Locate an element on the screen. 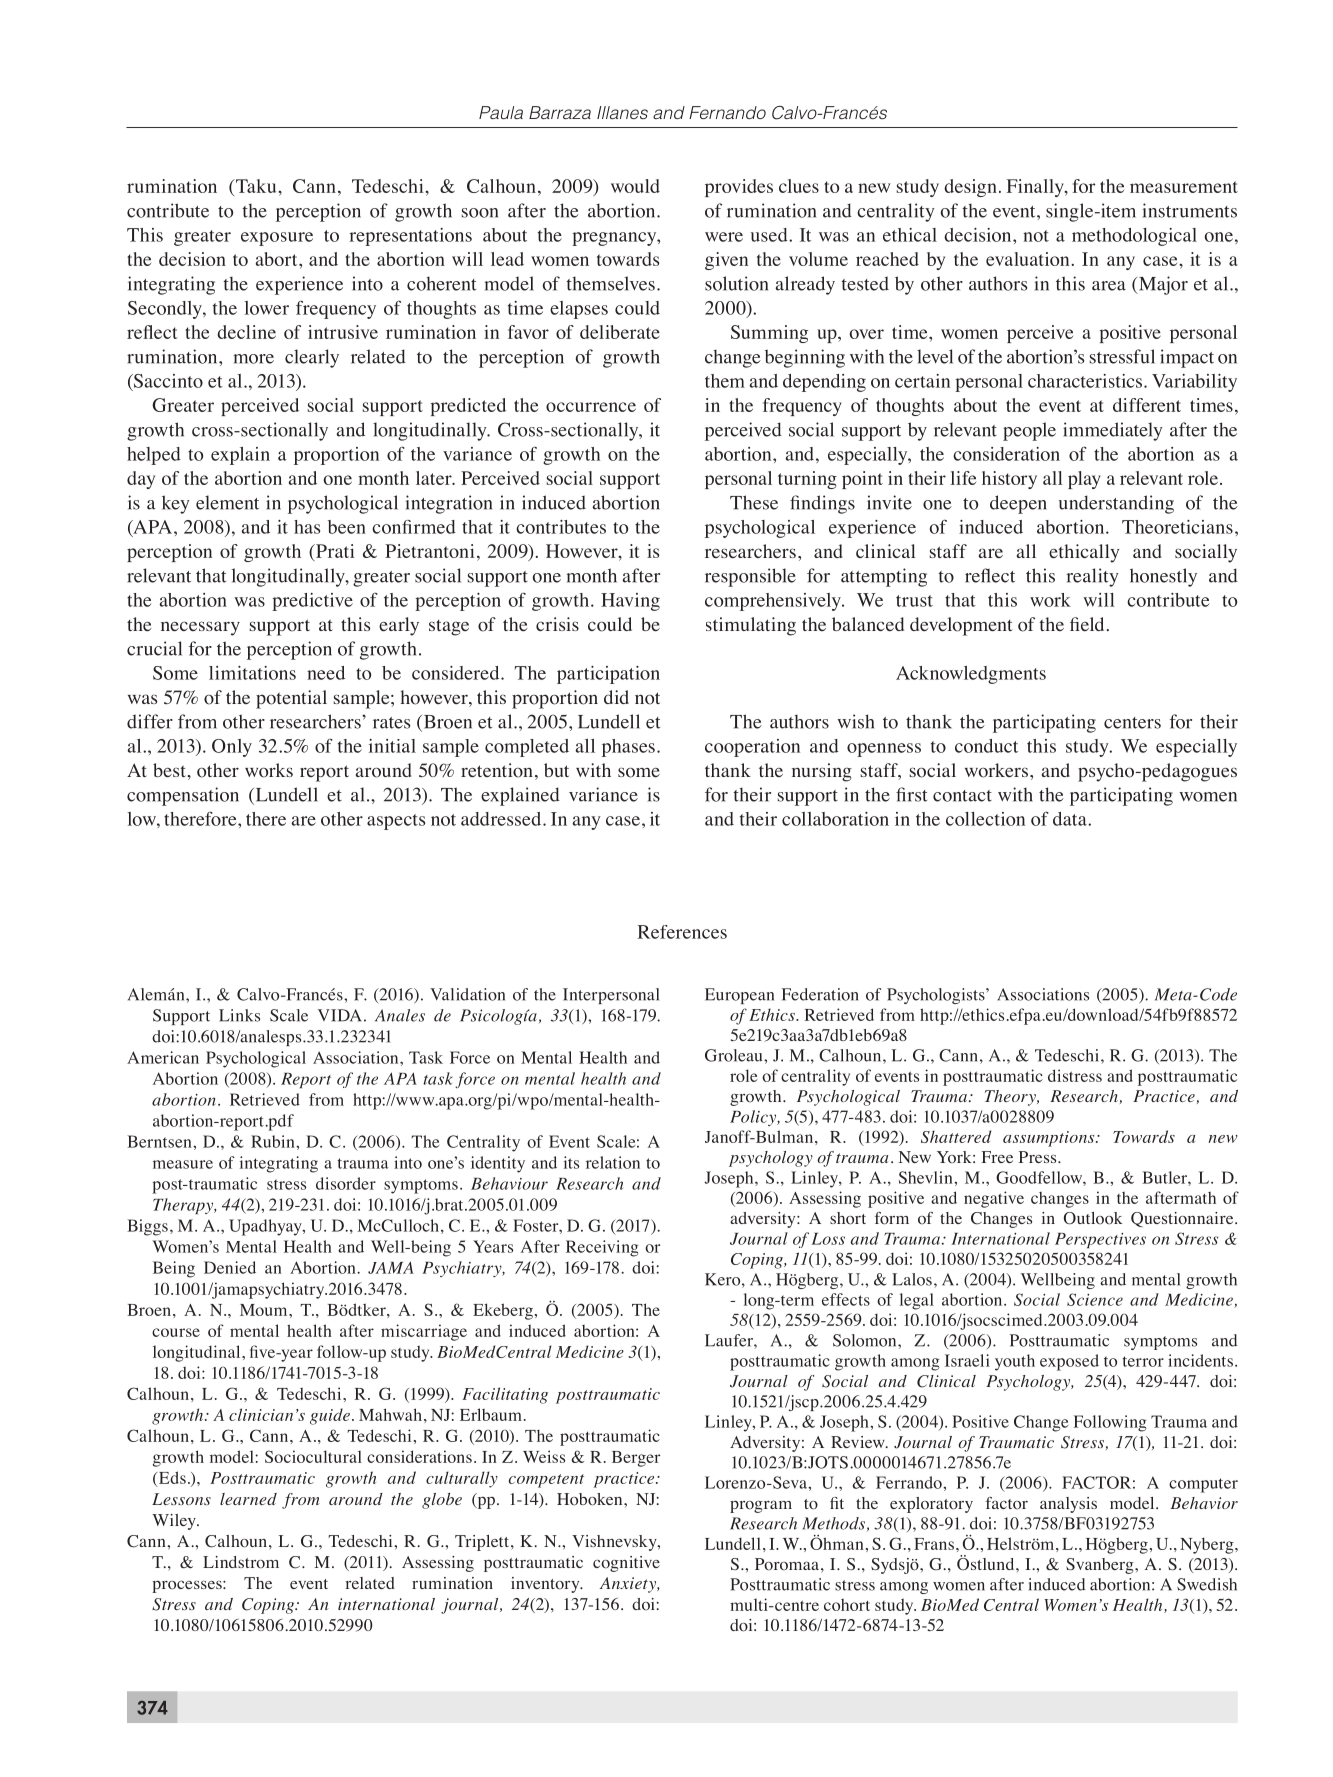  Therapy is located at coordinates (184, 1206).
